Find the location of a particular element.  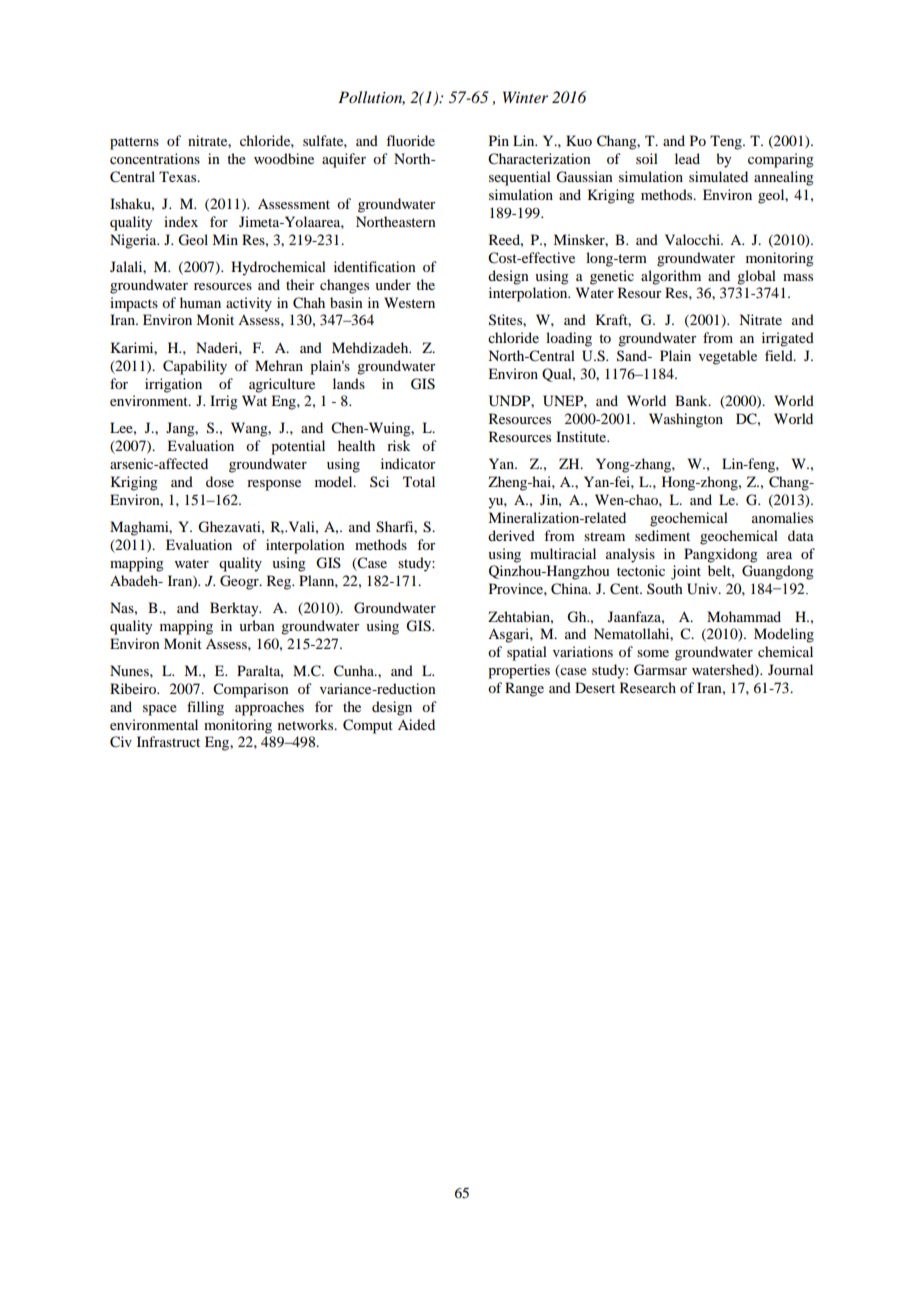

dose is located at coordinates (220, 481).
